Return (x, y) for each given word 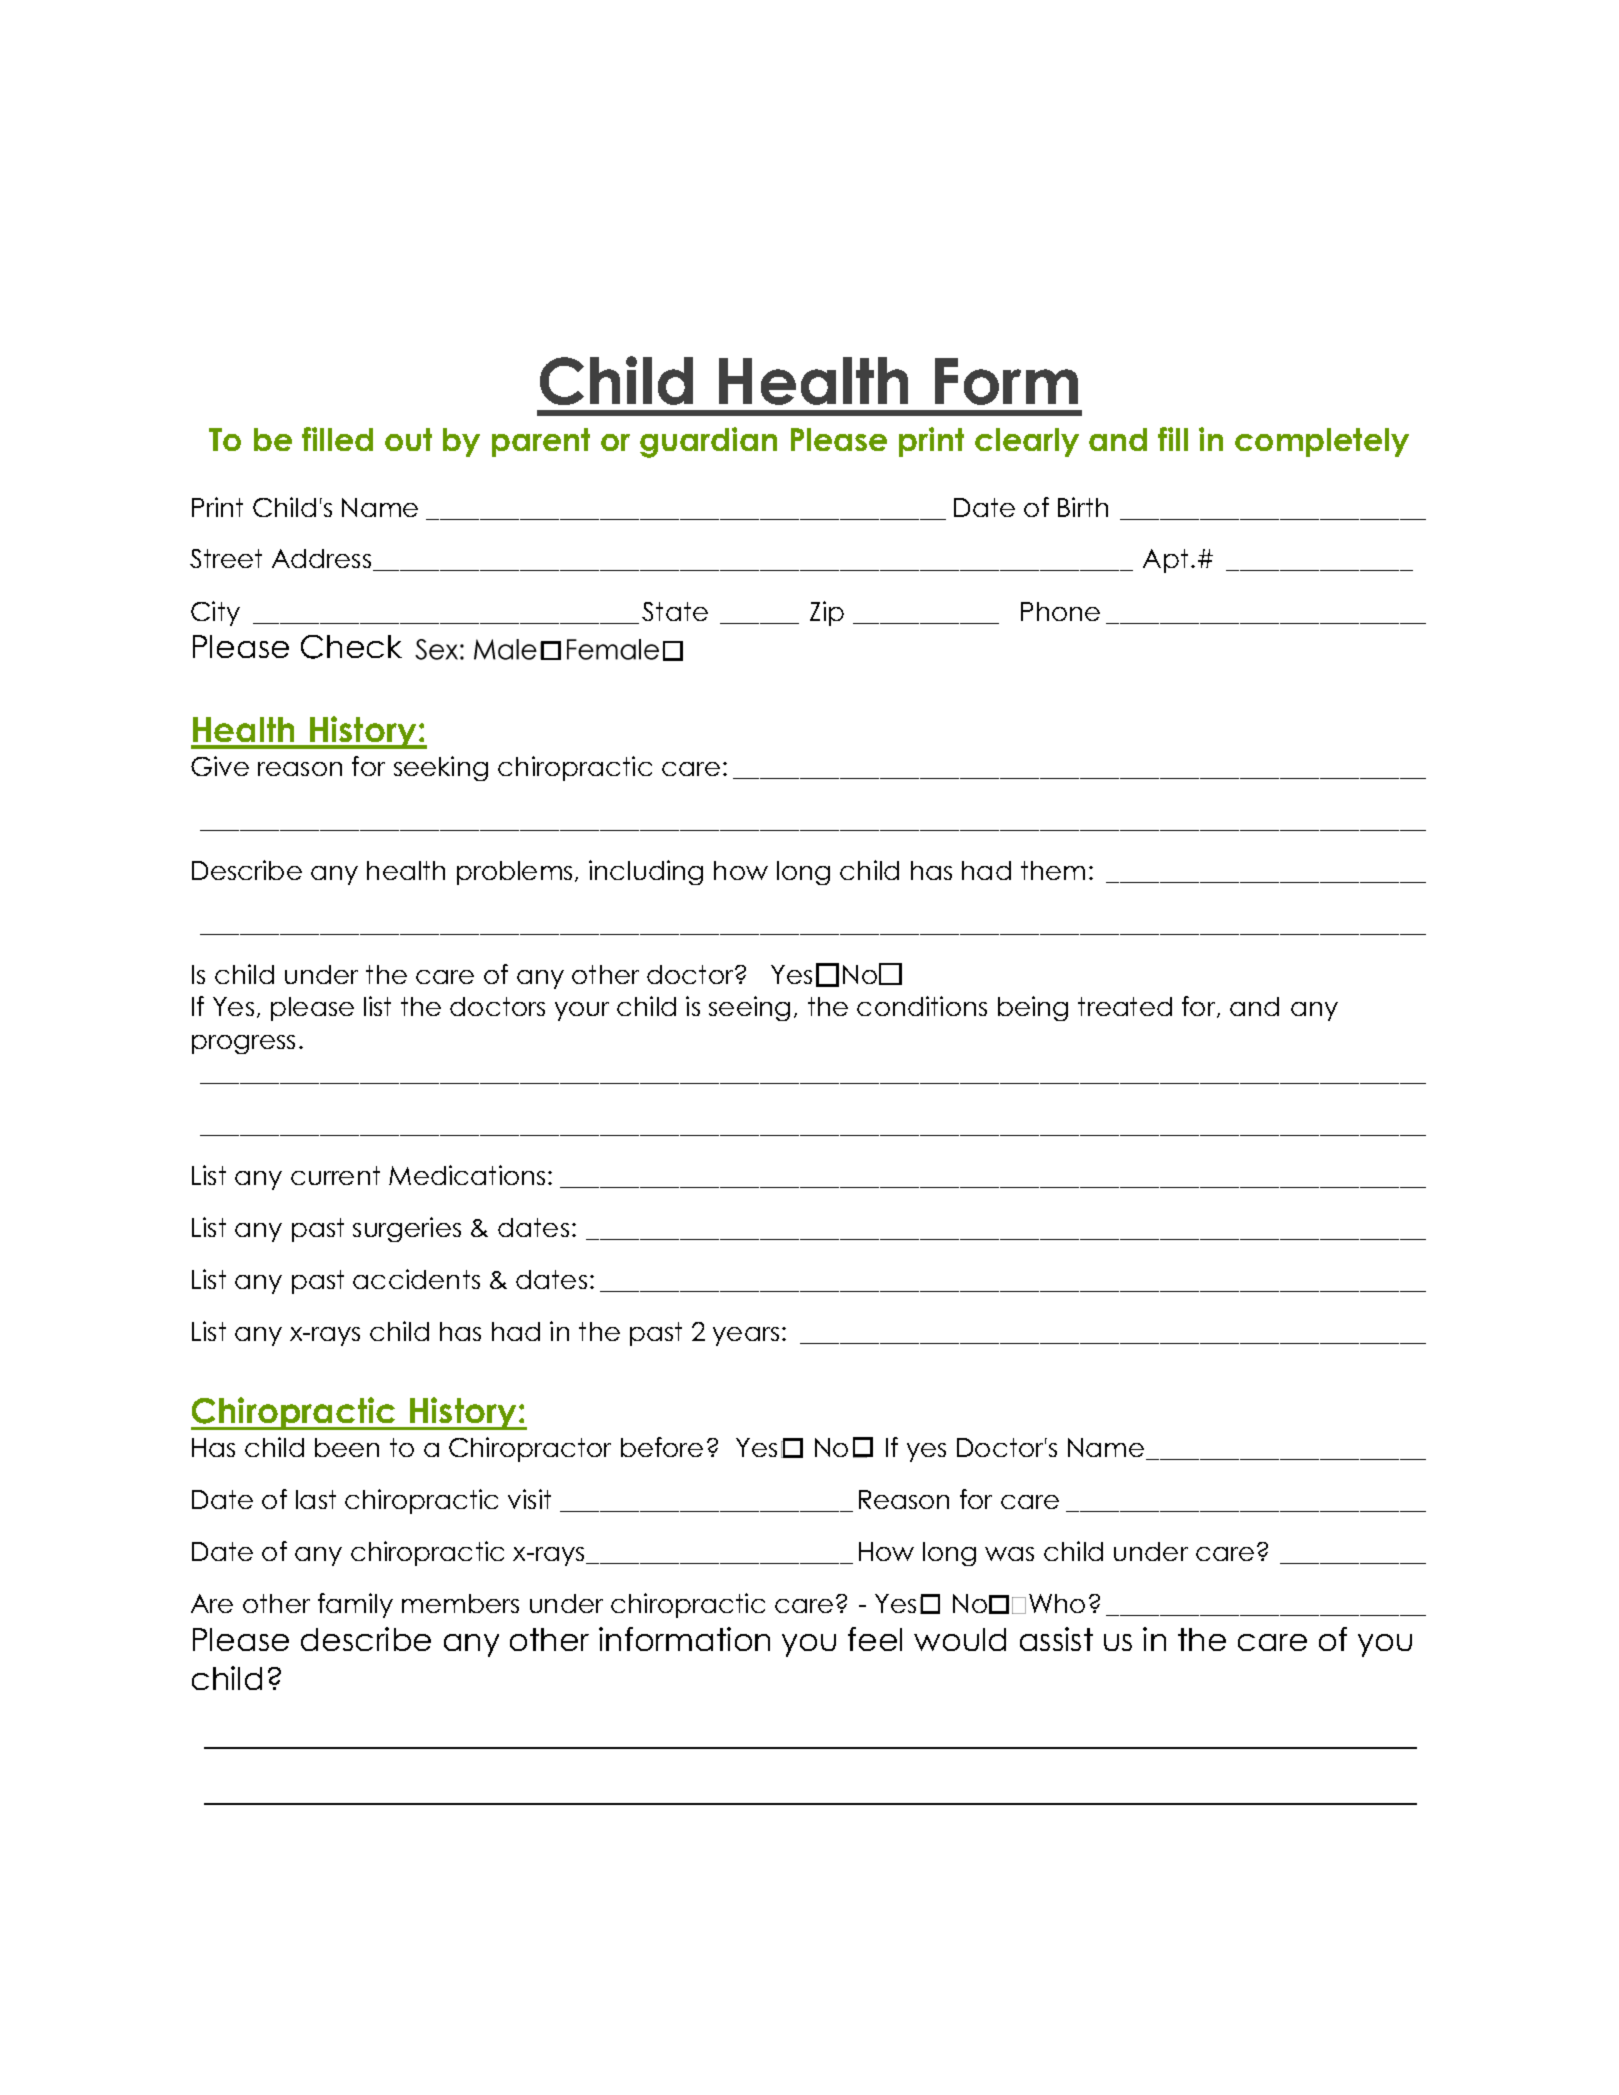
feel (875, 1639)
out (408, 439)
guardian (708, 442)
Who (1057, 1603)
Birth (1083, 507)
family (355, 1605)
